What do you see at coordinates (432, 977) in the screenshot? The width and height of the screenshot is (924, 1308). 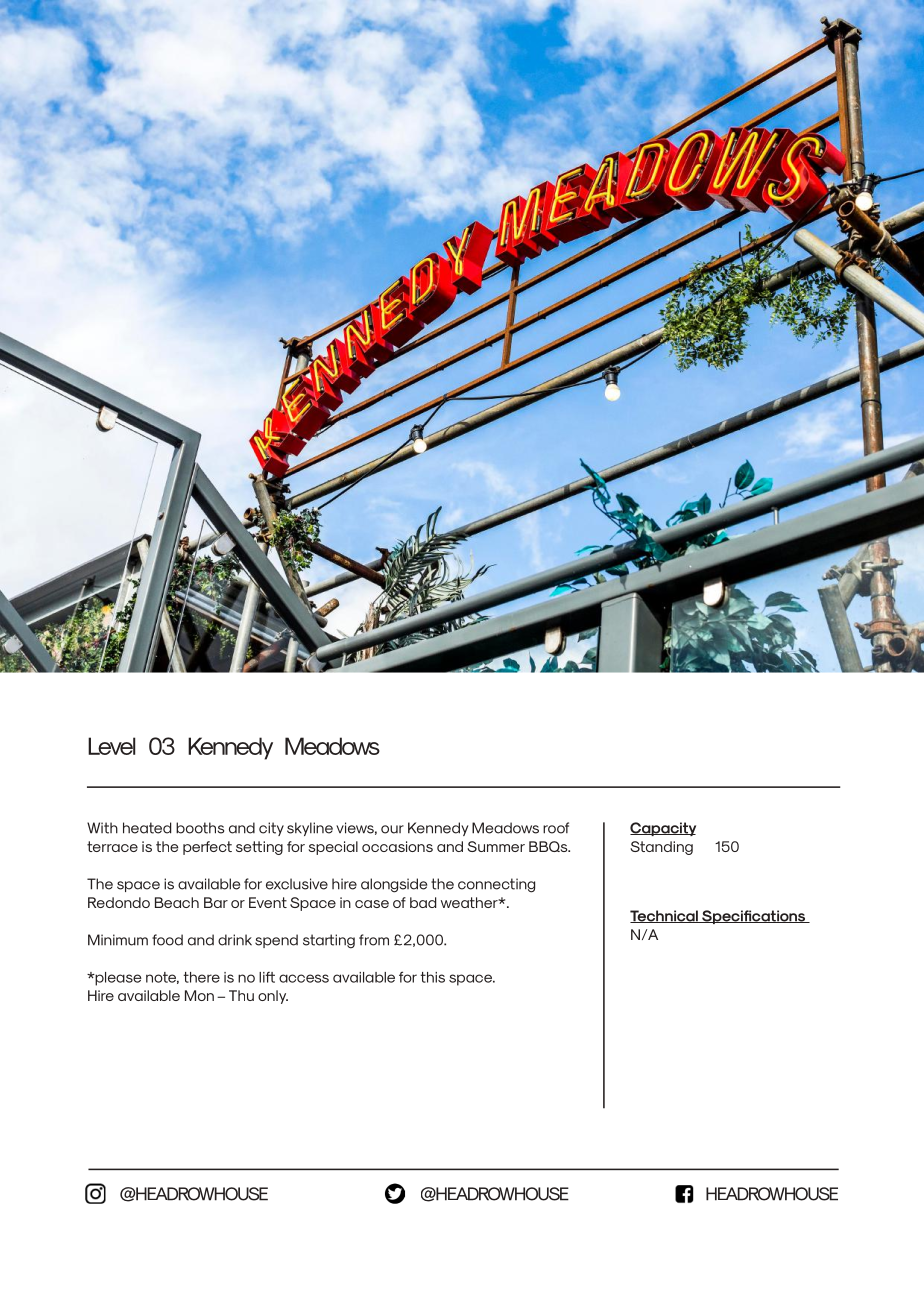 I see `this` at bounding box center [432, 977].
